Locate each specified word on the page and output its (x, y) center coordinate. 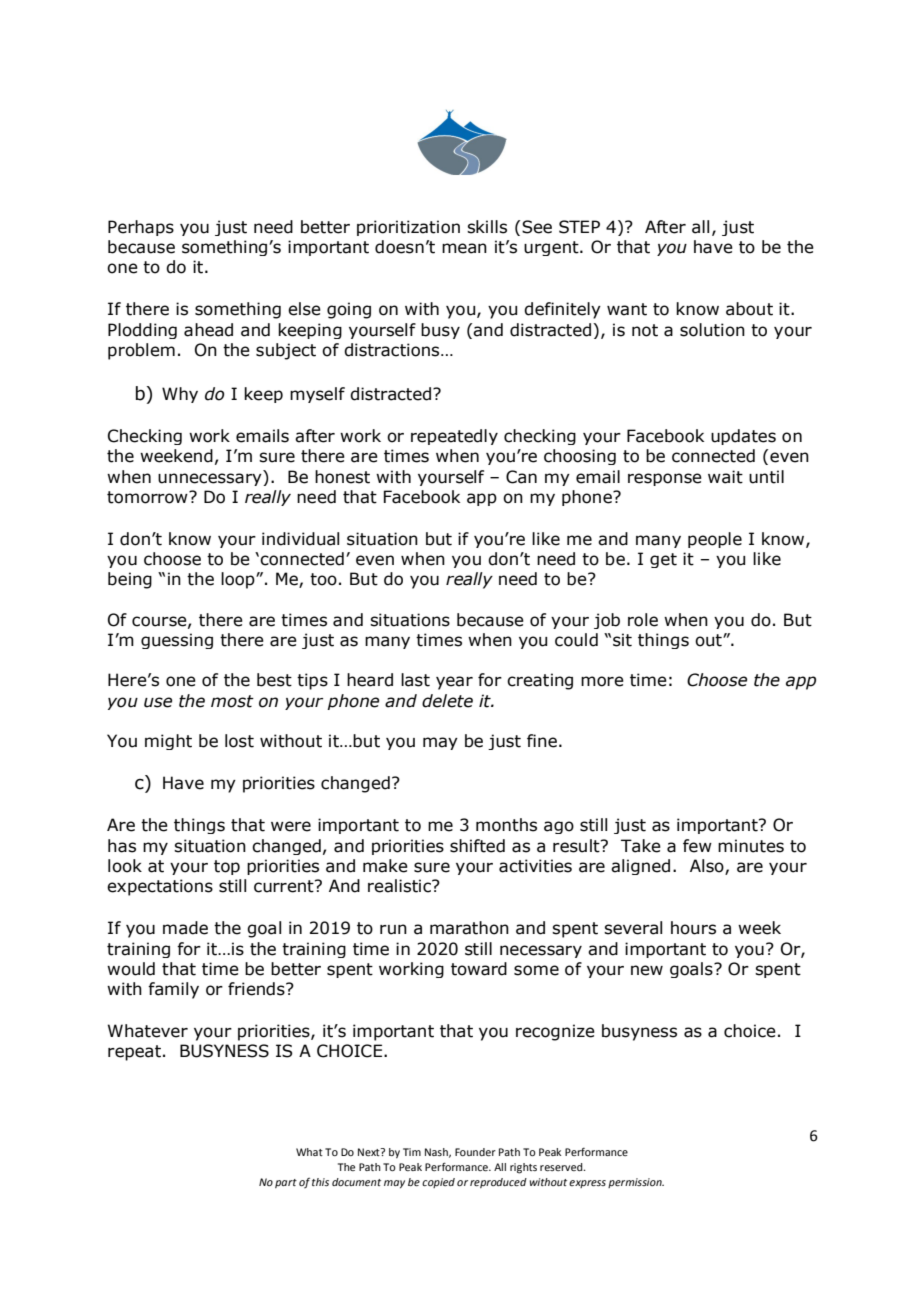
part (286, 1183)
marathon (469, 928)
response (665, 479)
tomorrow (148, 497)
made (185, 928)
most (232, 701)
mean (464, 248)
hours (693, 928)
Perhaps (141, 228)
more (602, 681)
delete (447, 701)
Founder (475, 1152)
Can (521, 477)
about (749, 309)
